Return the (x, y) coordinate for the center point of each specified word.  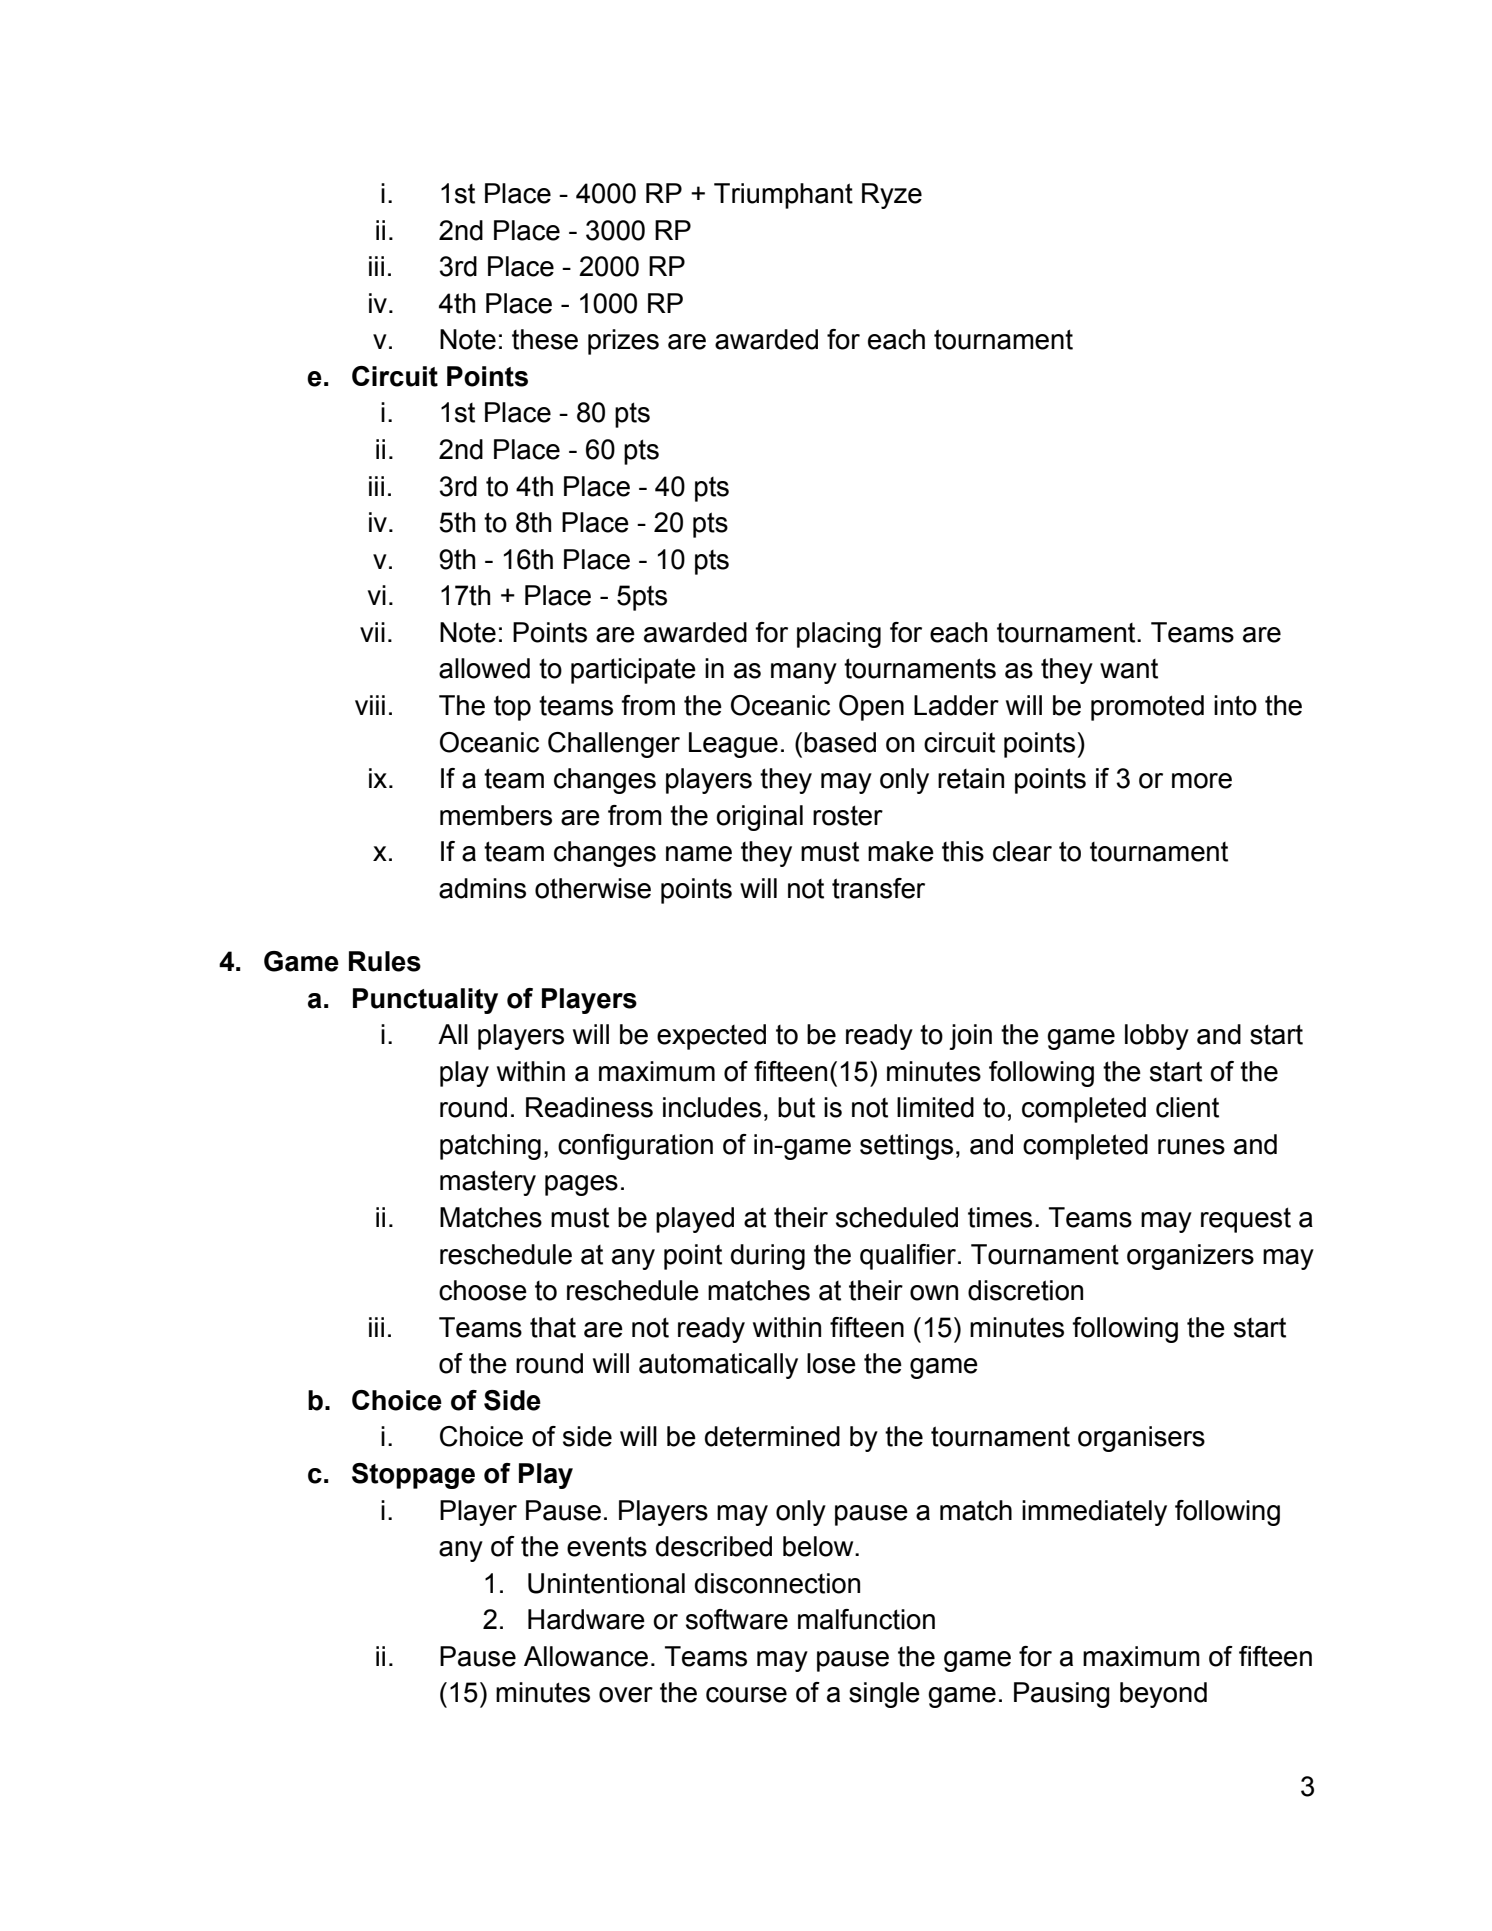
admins (482, 888)
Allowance (586, 1656)
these (545, 339)
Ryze (892, 196)
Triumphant (783, 196)
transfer (878, 888)
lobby (1157, 1037)
